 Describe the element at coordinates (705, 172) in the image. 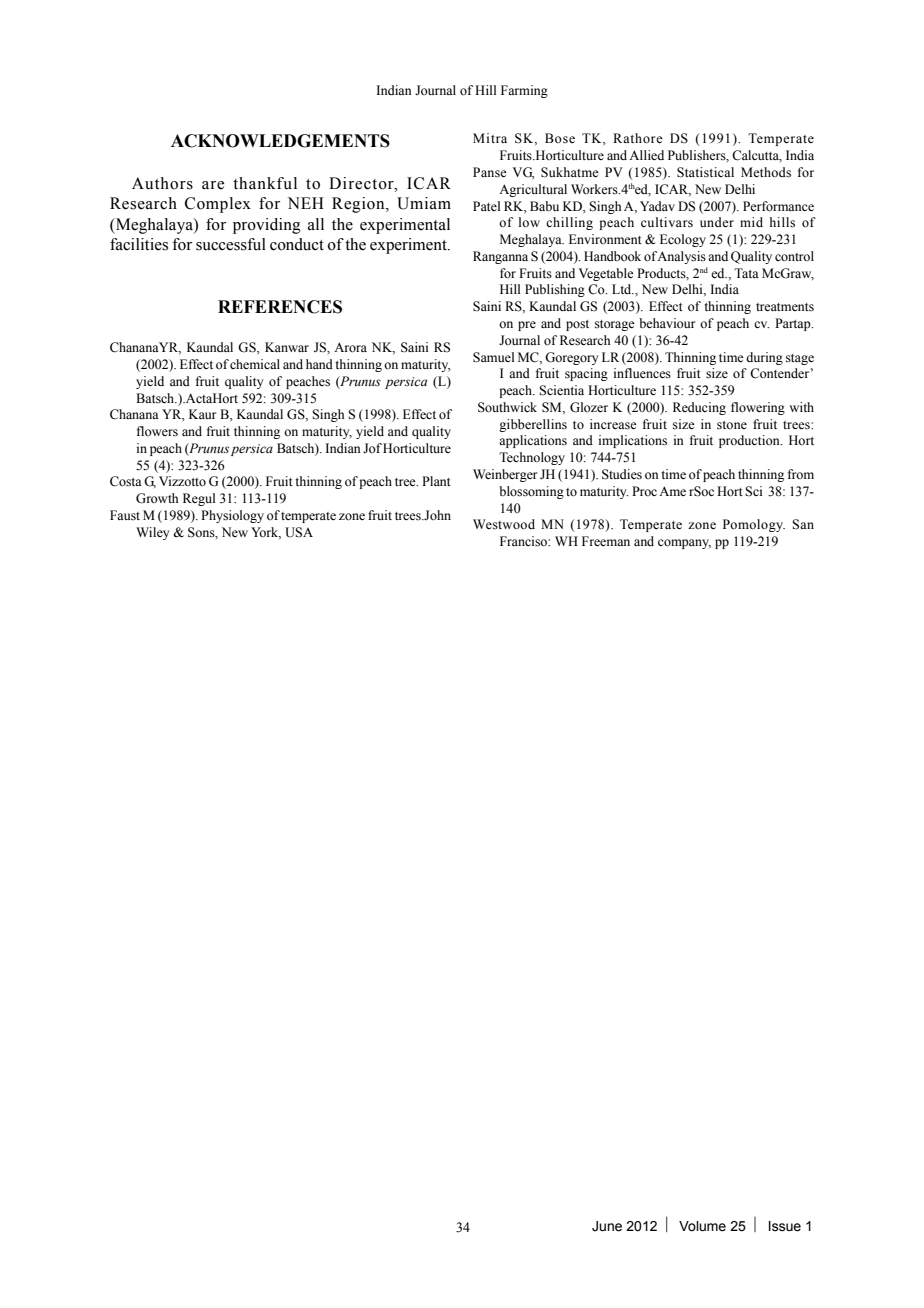

I see `Statistical` at that location.
